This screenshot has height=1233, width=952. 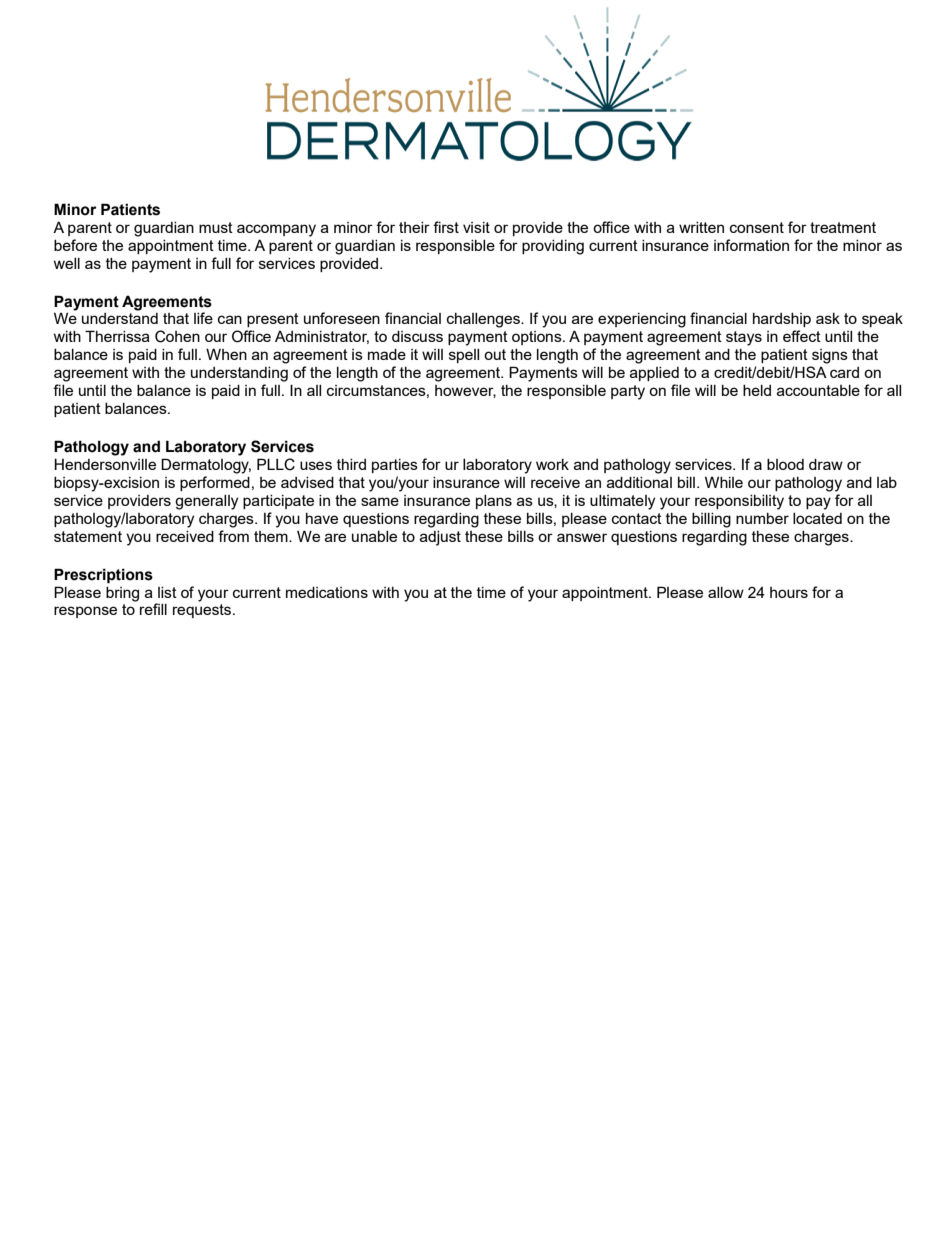 What do you see at coordinates (216, 227) in the screenshot?
I see `must` at bounding box center [216, 227].
